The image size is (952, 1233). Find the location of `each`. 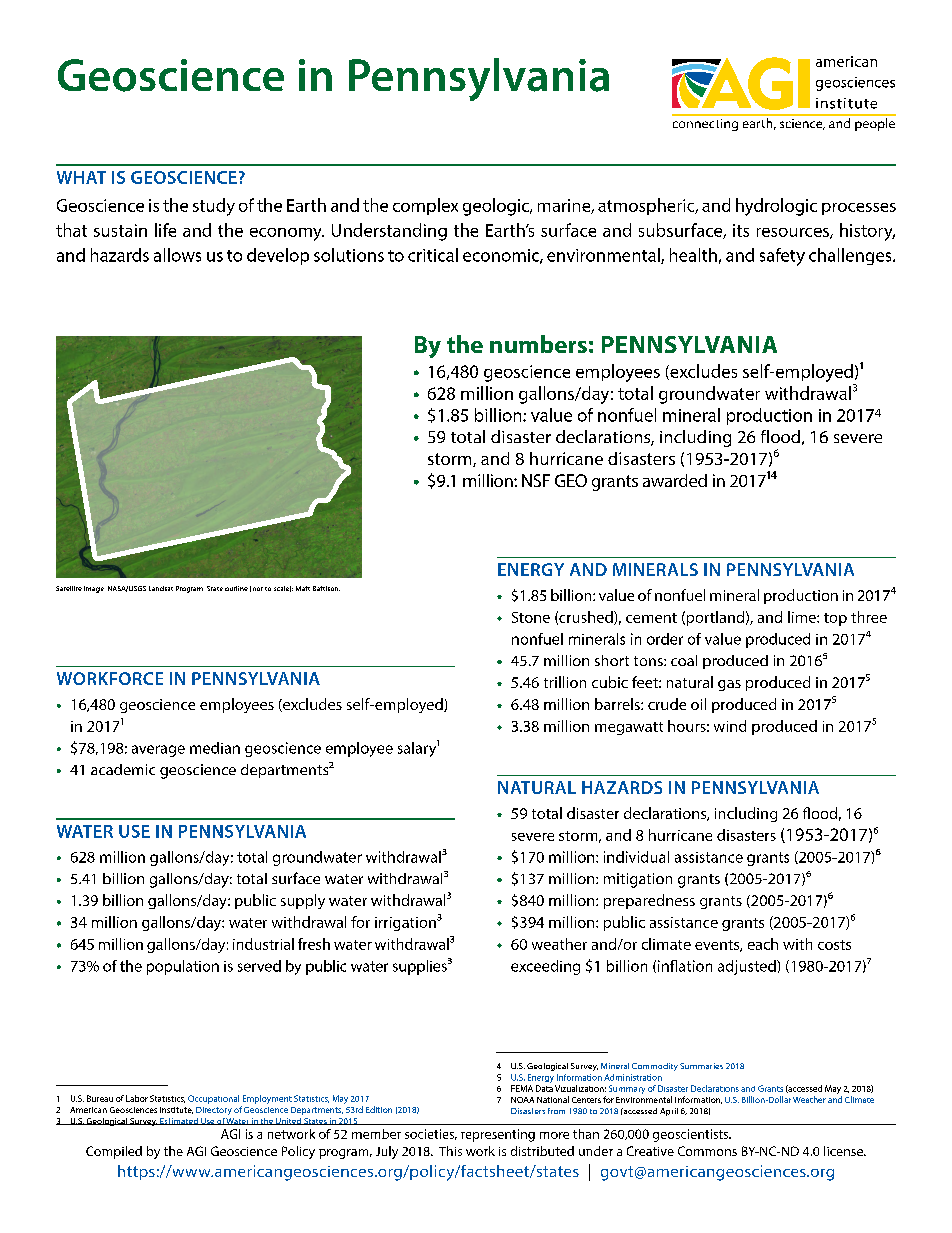

each is located at coordinates (763, 944).
